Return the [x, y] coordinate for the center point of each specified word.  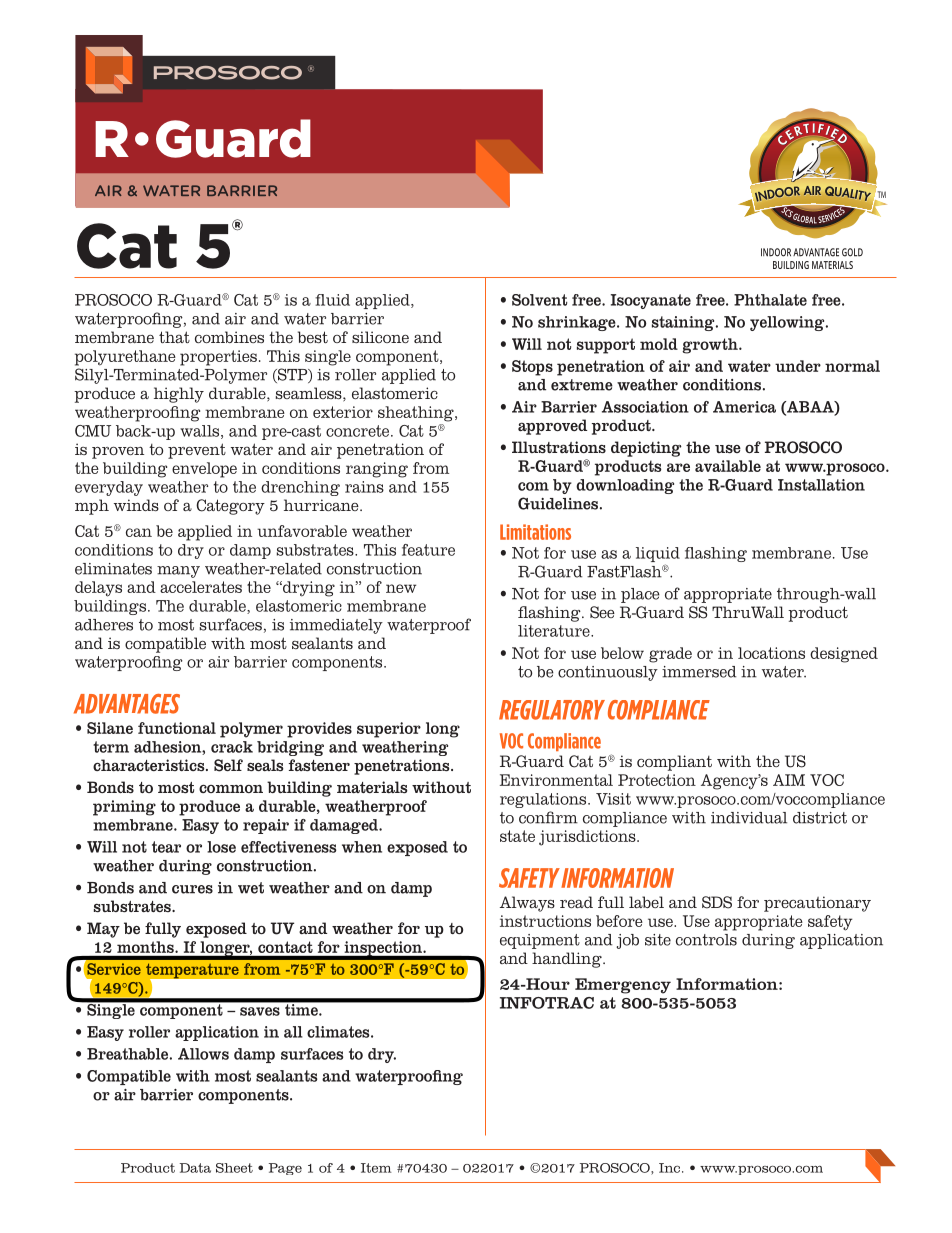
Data [195, 1168]
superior [389, 730]
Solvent [539, 300]
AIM [789, 780]
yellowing [788, 323]
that [174, 337]
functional [177, 728]
